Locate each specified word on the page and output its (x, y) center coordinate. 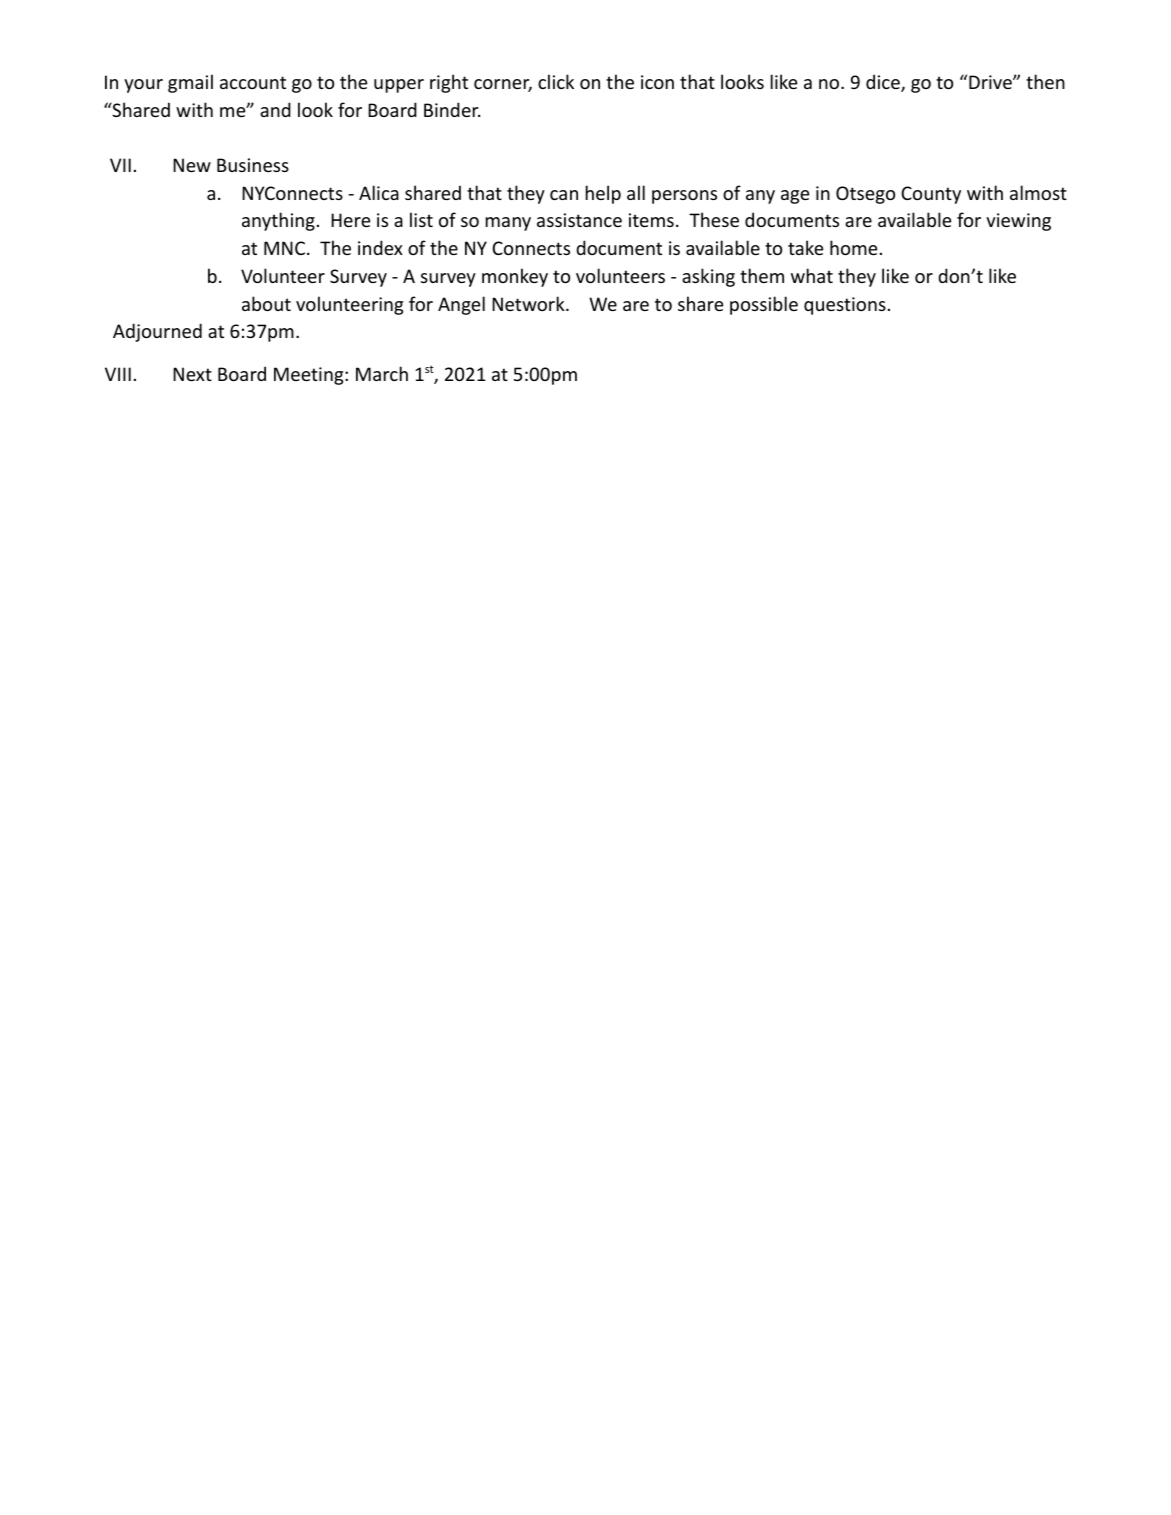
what (812, 275)
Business (253, 165)
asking (708, 277)
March (382, 373)
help (603, 194)
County (931, 195)
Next (192, 374)
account (253, 82)
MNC (284, 248)
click (556, 81)
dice (884, 83)
